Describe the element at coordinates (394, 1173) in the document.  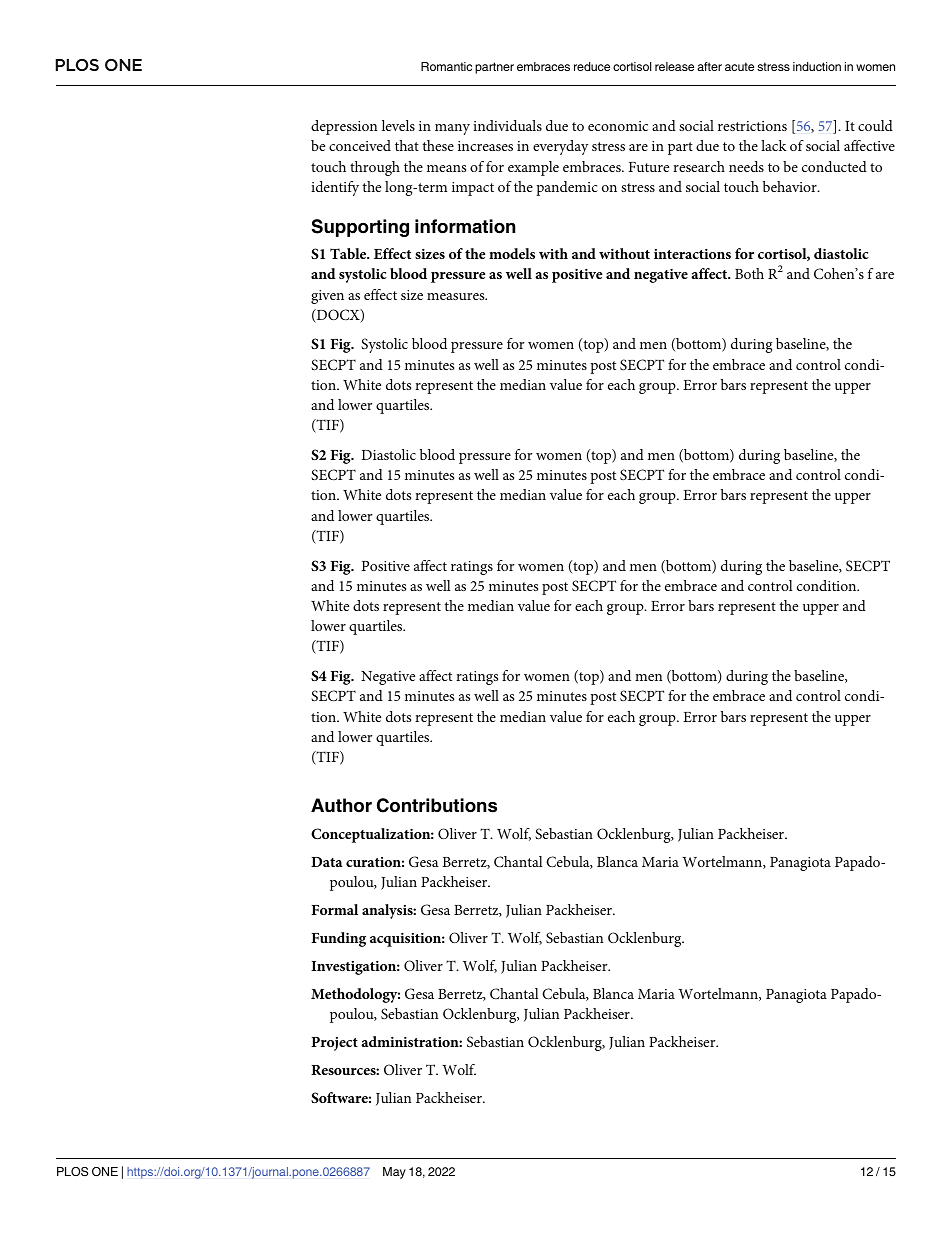
I see `May` at that location.
